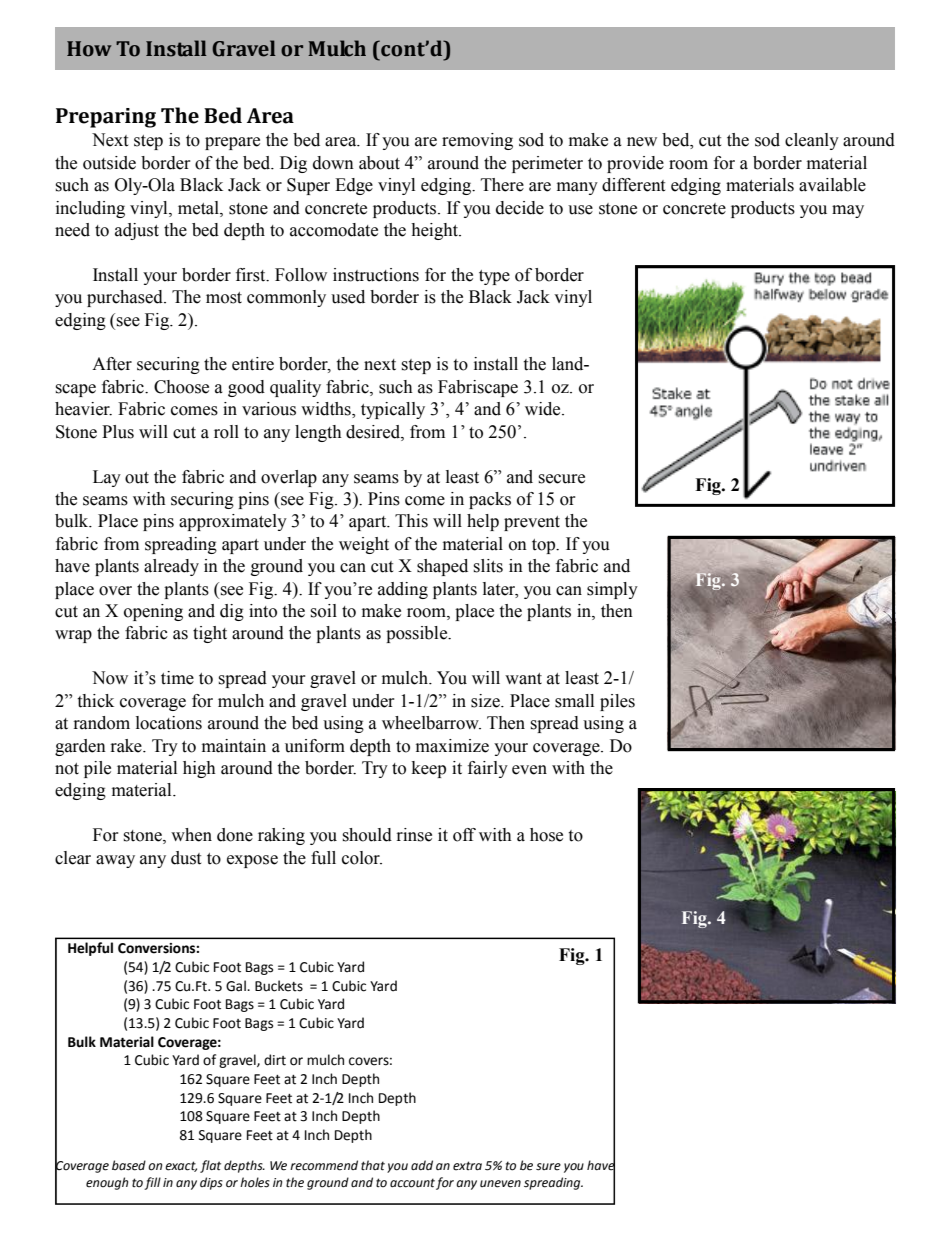 Image resolution: width=952 pixels, height=1233 pixels. What do you see at coordinates (153, 612) in the screenshot?
I see `opening` at bounding box center [153, 612].
